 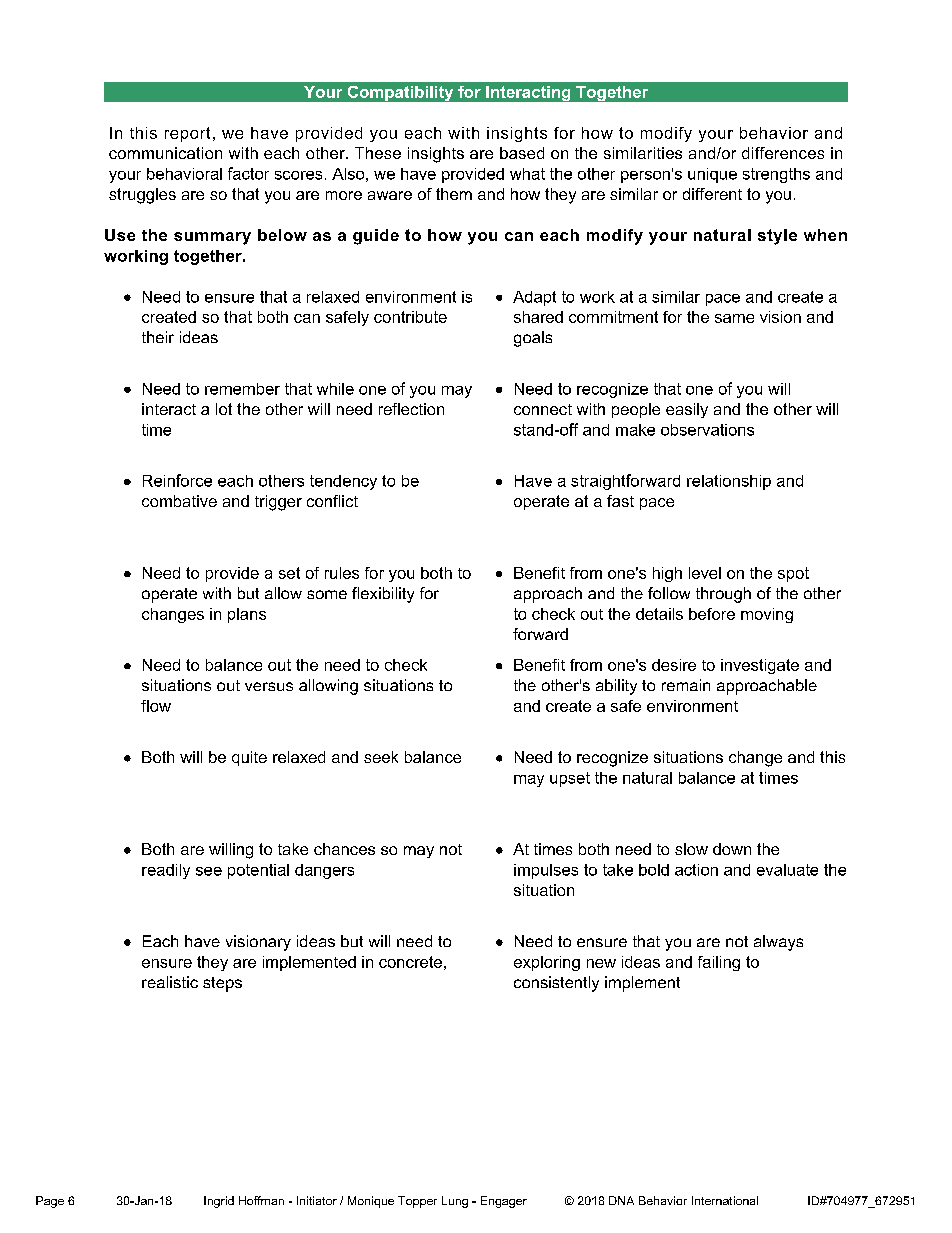 I want to click on readily, so click(x=166, y=871).
